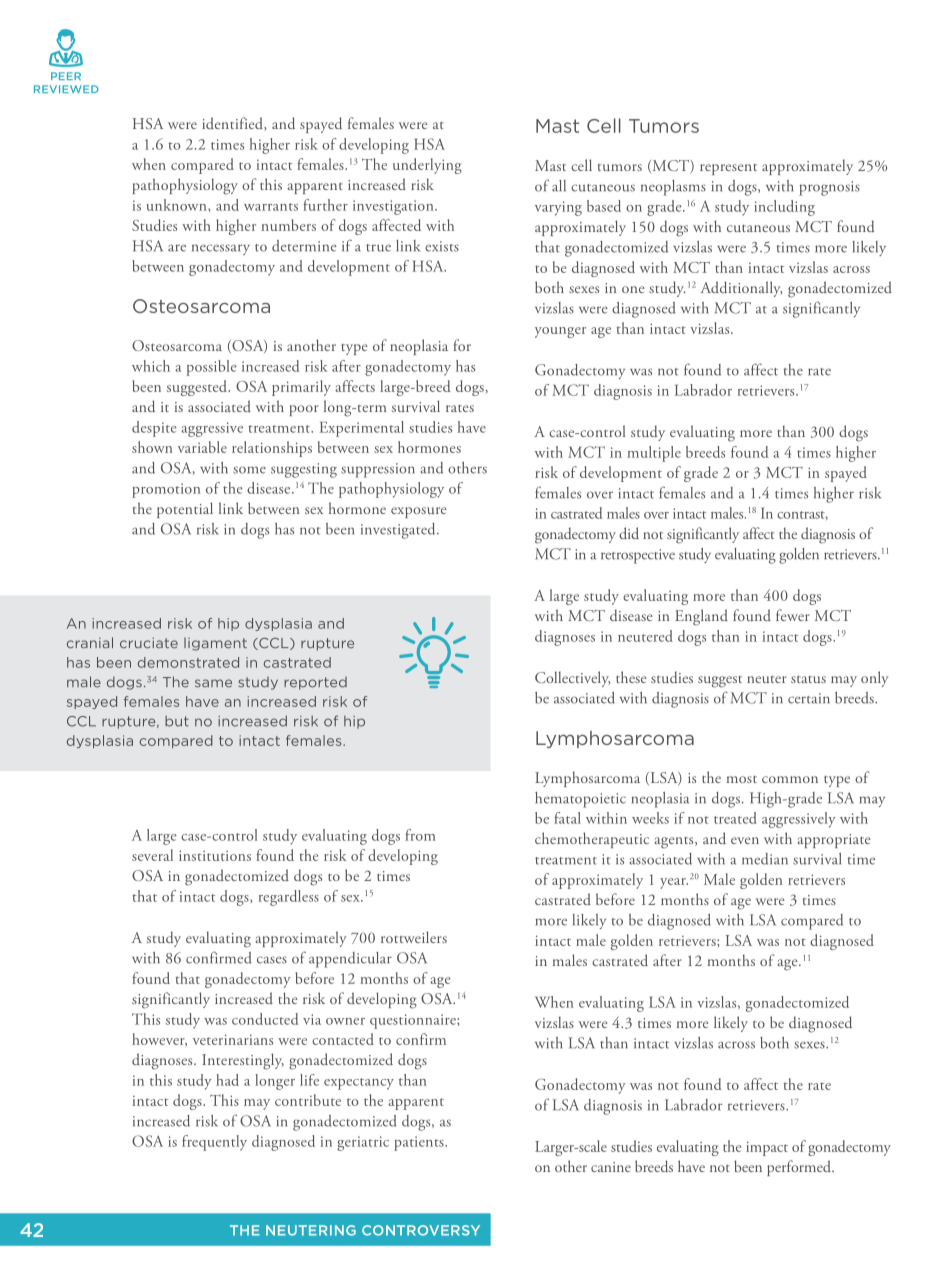 This screenshot has height=1275, width=952. What do you see at coordinates (742, 289) in the screenshot?
I see `Additionally` at bounding box center [742, 289].
